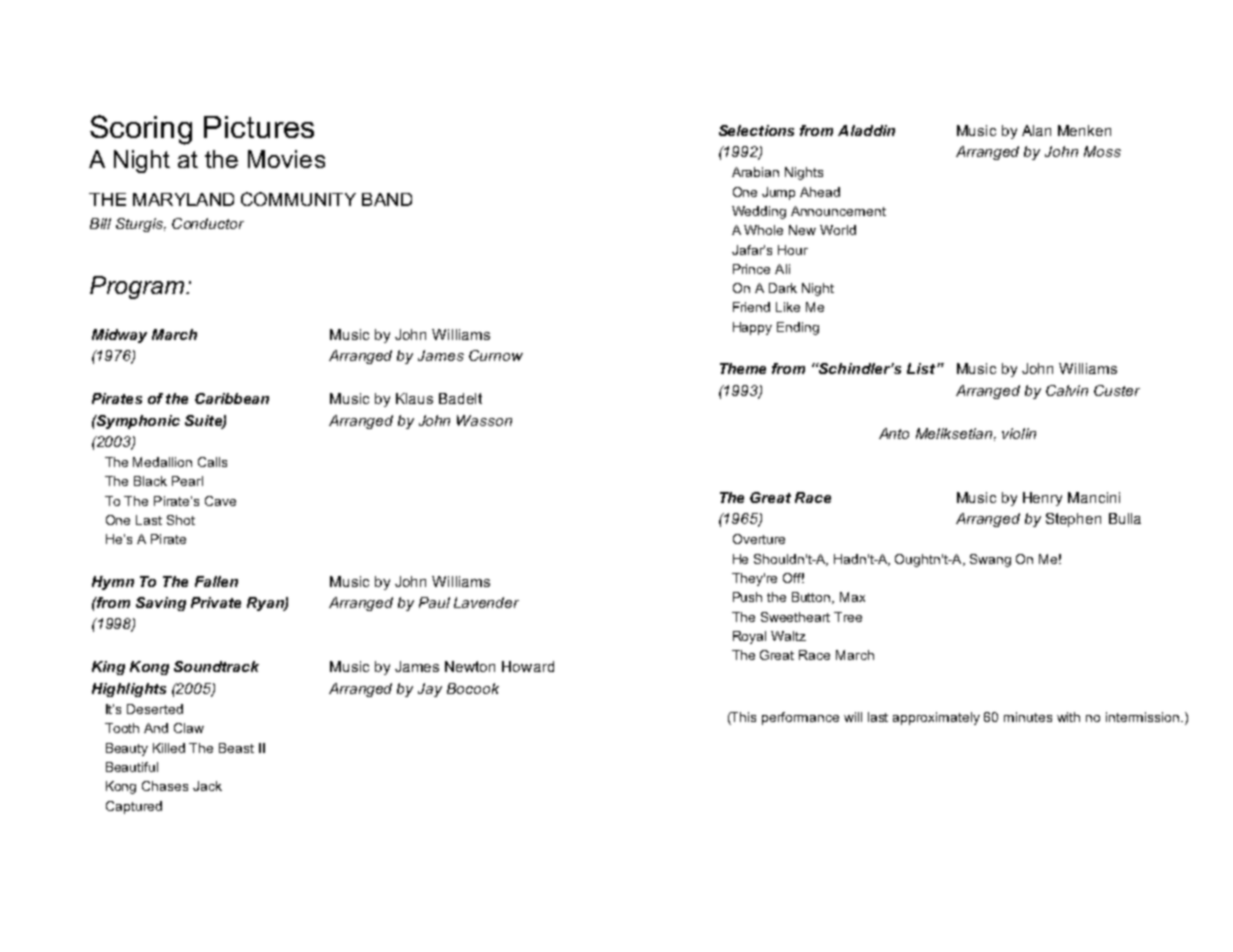 This page has width=1233, height=952. Describe the element at coordinates (216, 581) in the page. I see `Fallen` at that location.
